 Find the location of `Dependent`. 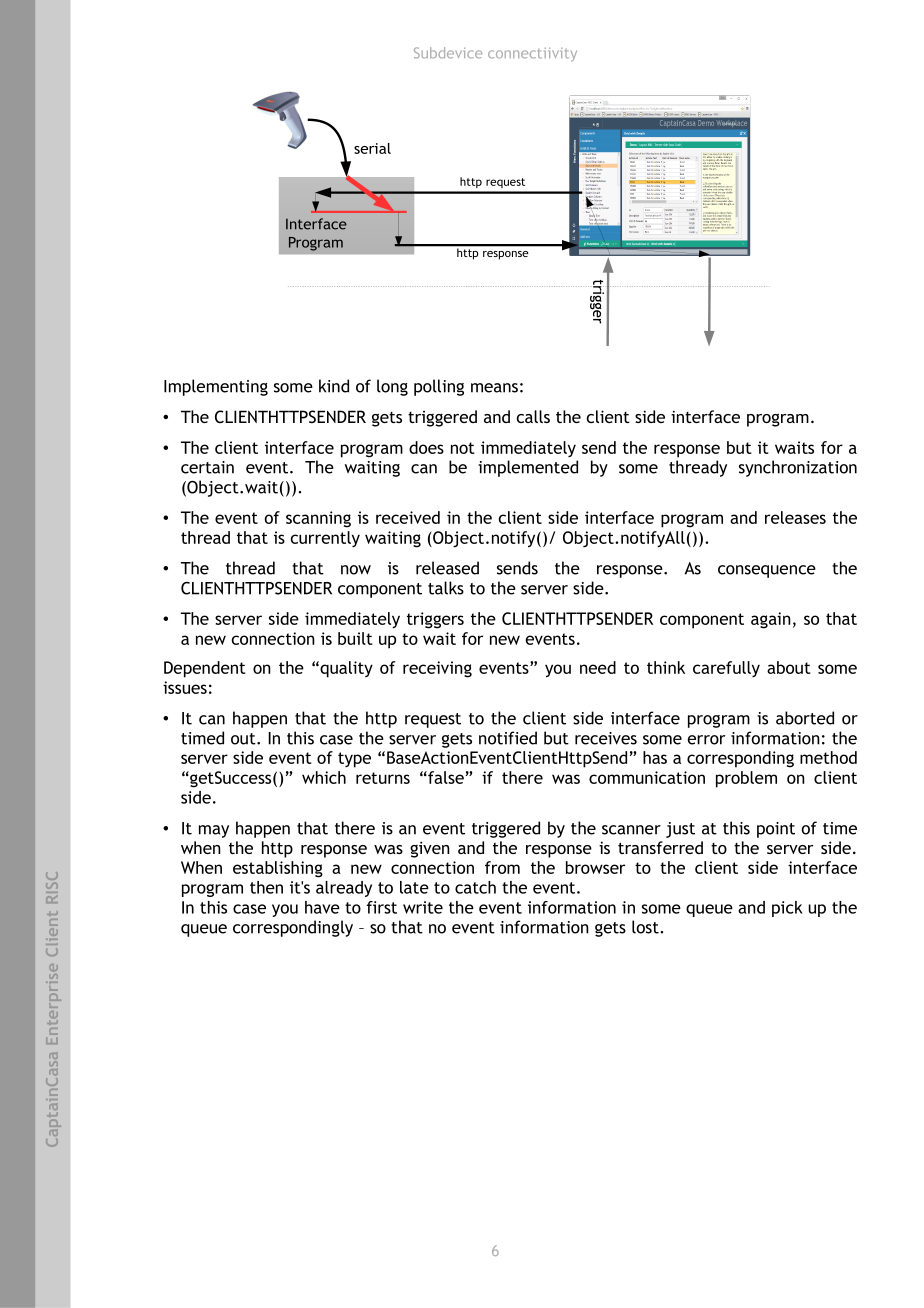

Dependent is located at coordinates (205, 669).
